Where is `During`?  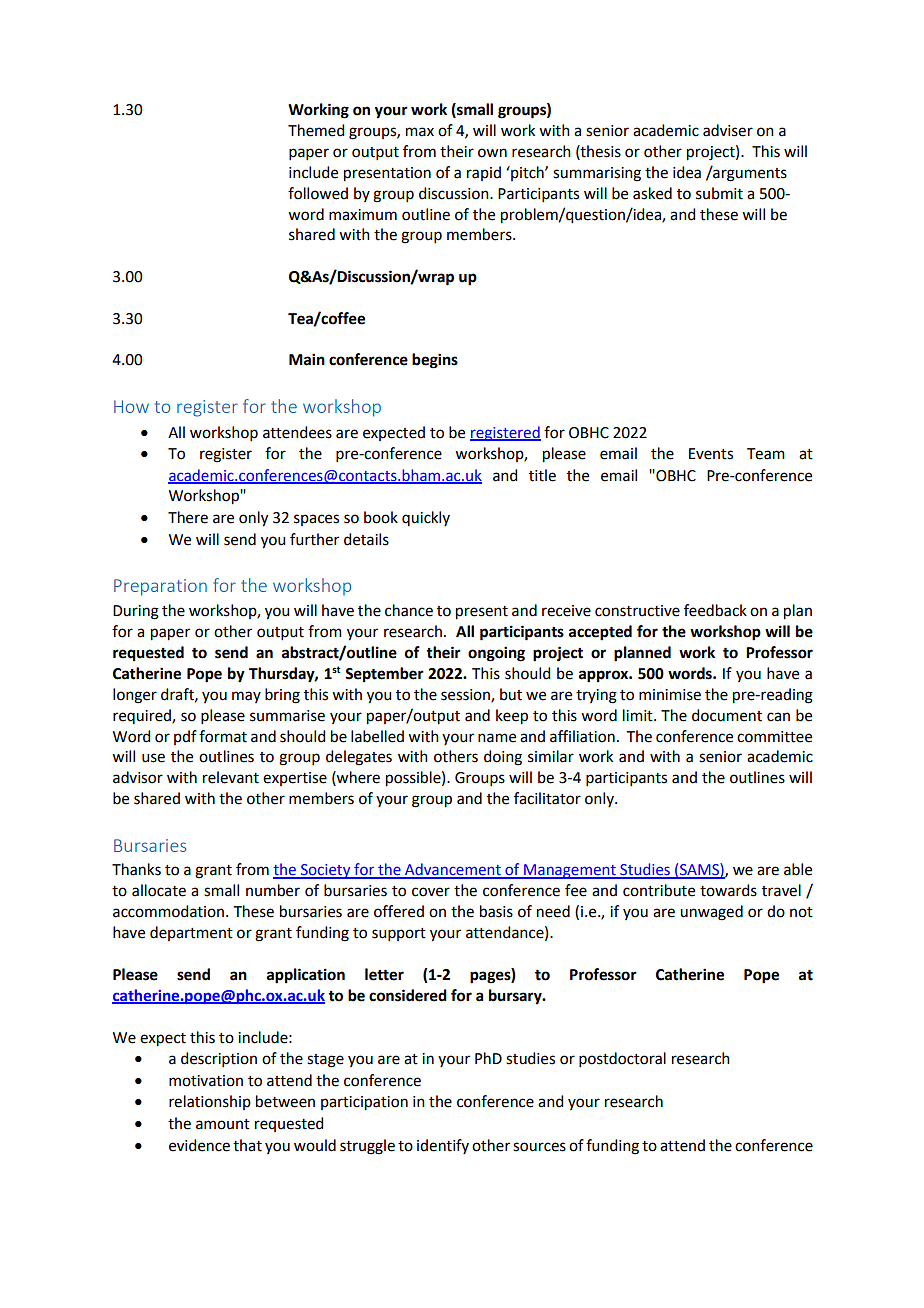 During is located at coordinates (136, 612).
